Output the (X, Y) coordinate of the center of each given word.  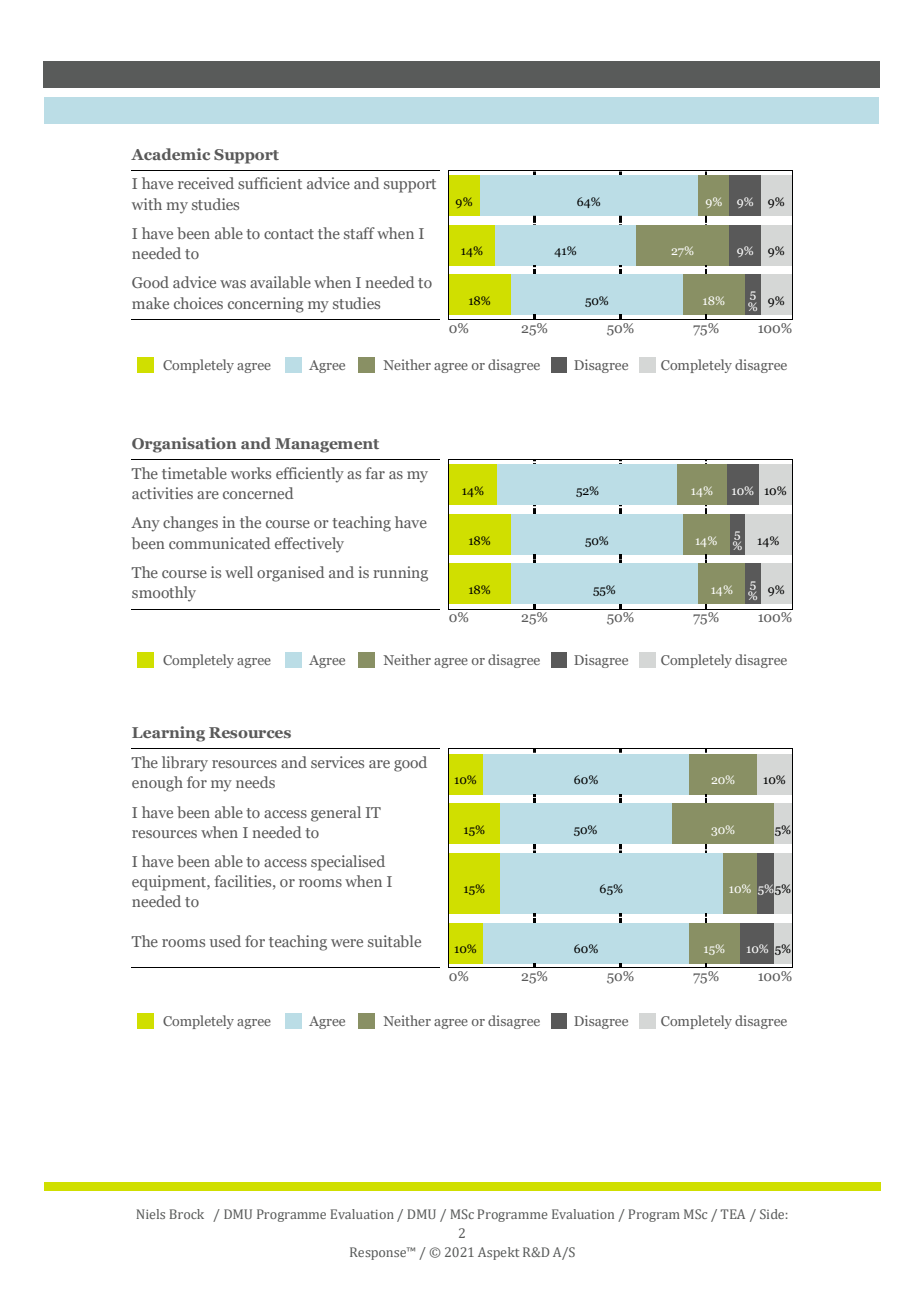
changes (190, 524)
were (347, 943)
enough (157, 784)
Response (379, 1253)
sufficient (270, 183)
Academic (170, 154)
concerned (258, 493)
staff (359, 233)
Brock (187, 1214)
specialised (348, 863)
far (375, 473)
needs (255, 782)
